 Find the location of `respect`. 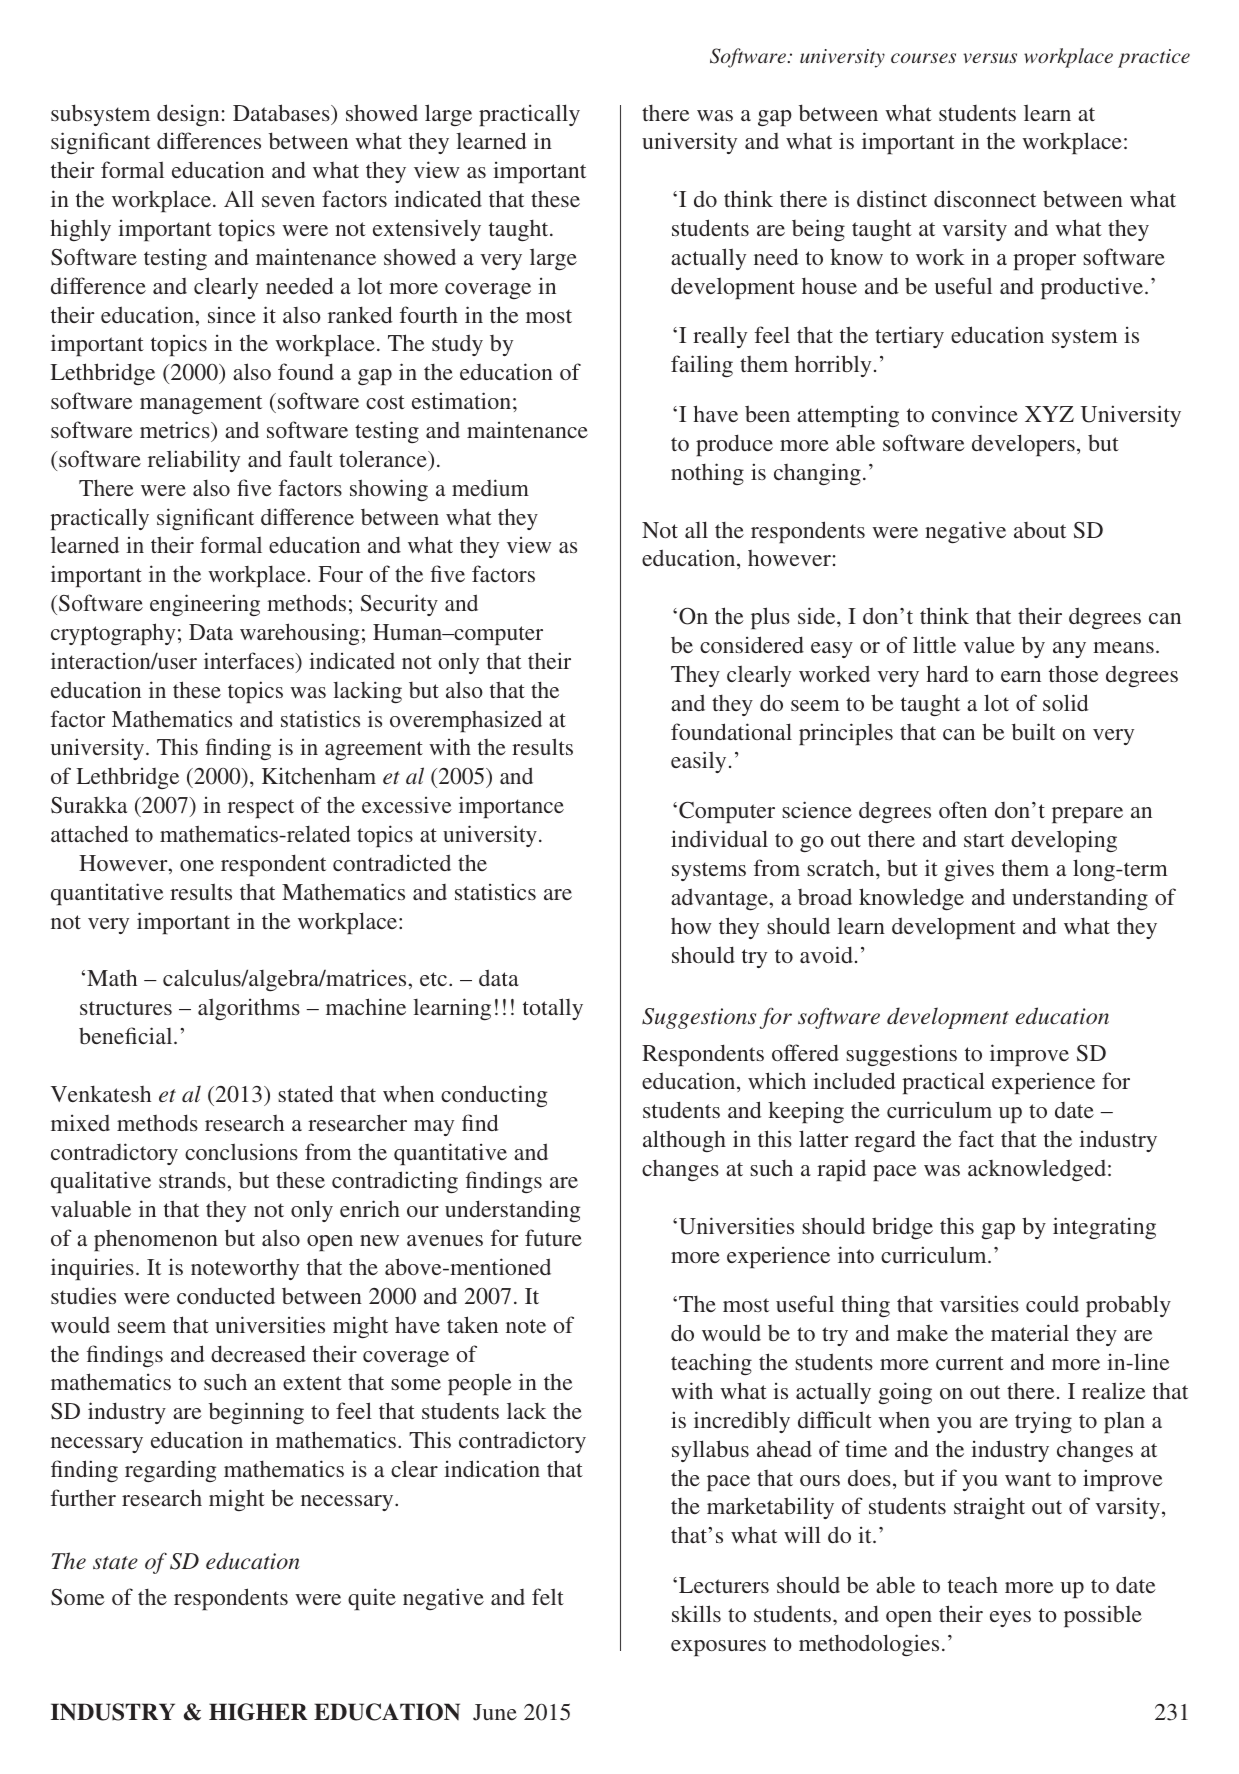

respect is located at coordinates (261, 808).
